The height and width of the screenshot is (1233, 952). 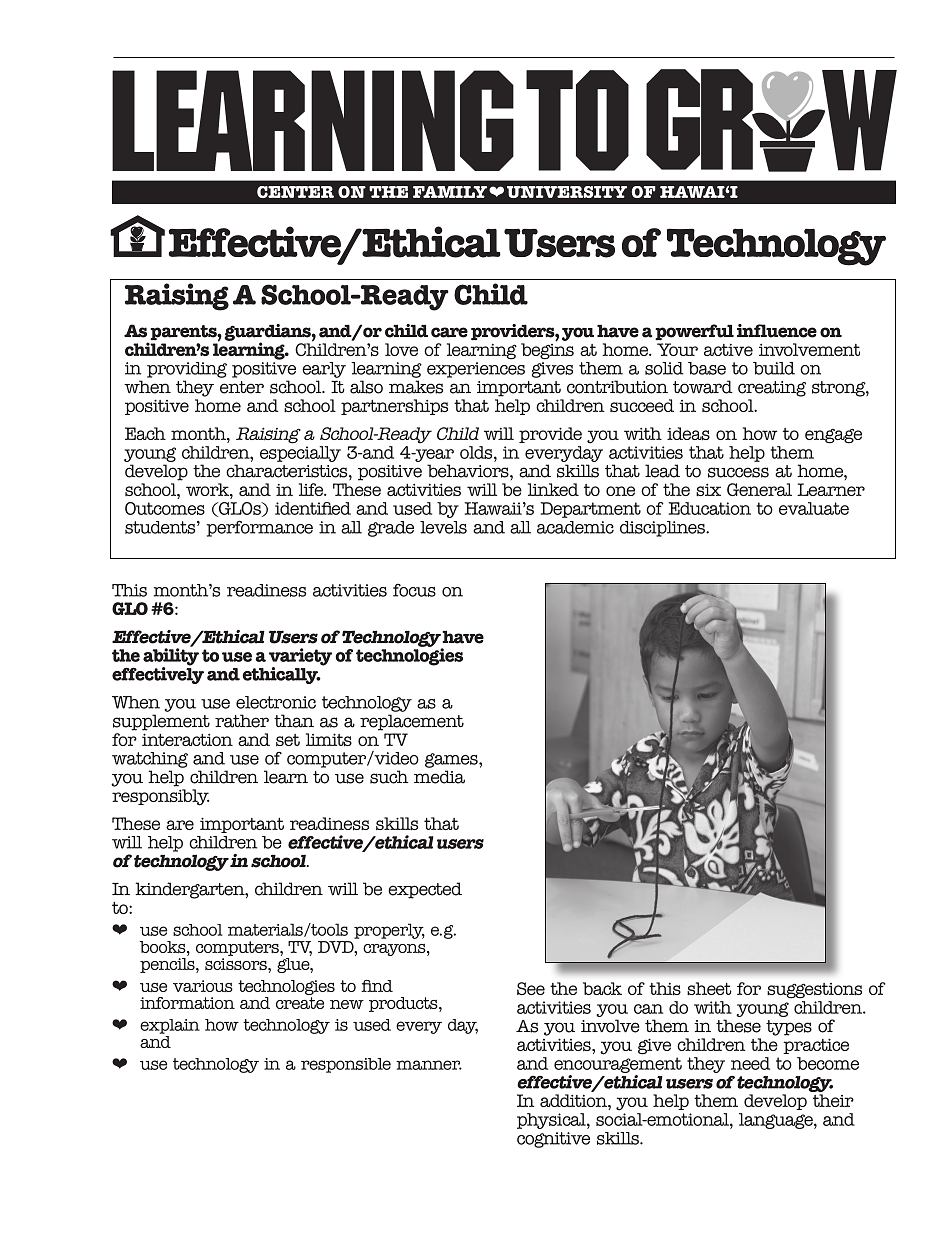 What do you see at coordinates (187, 370) in the screenshot?
I see `providing` at bounding box center [187, 370].
